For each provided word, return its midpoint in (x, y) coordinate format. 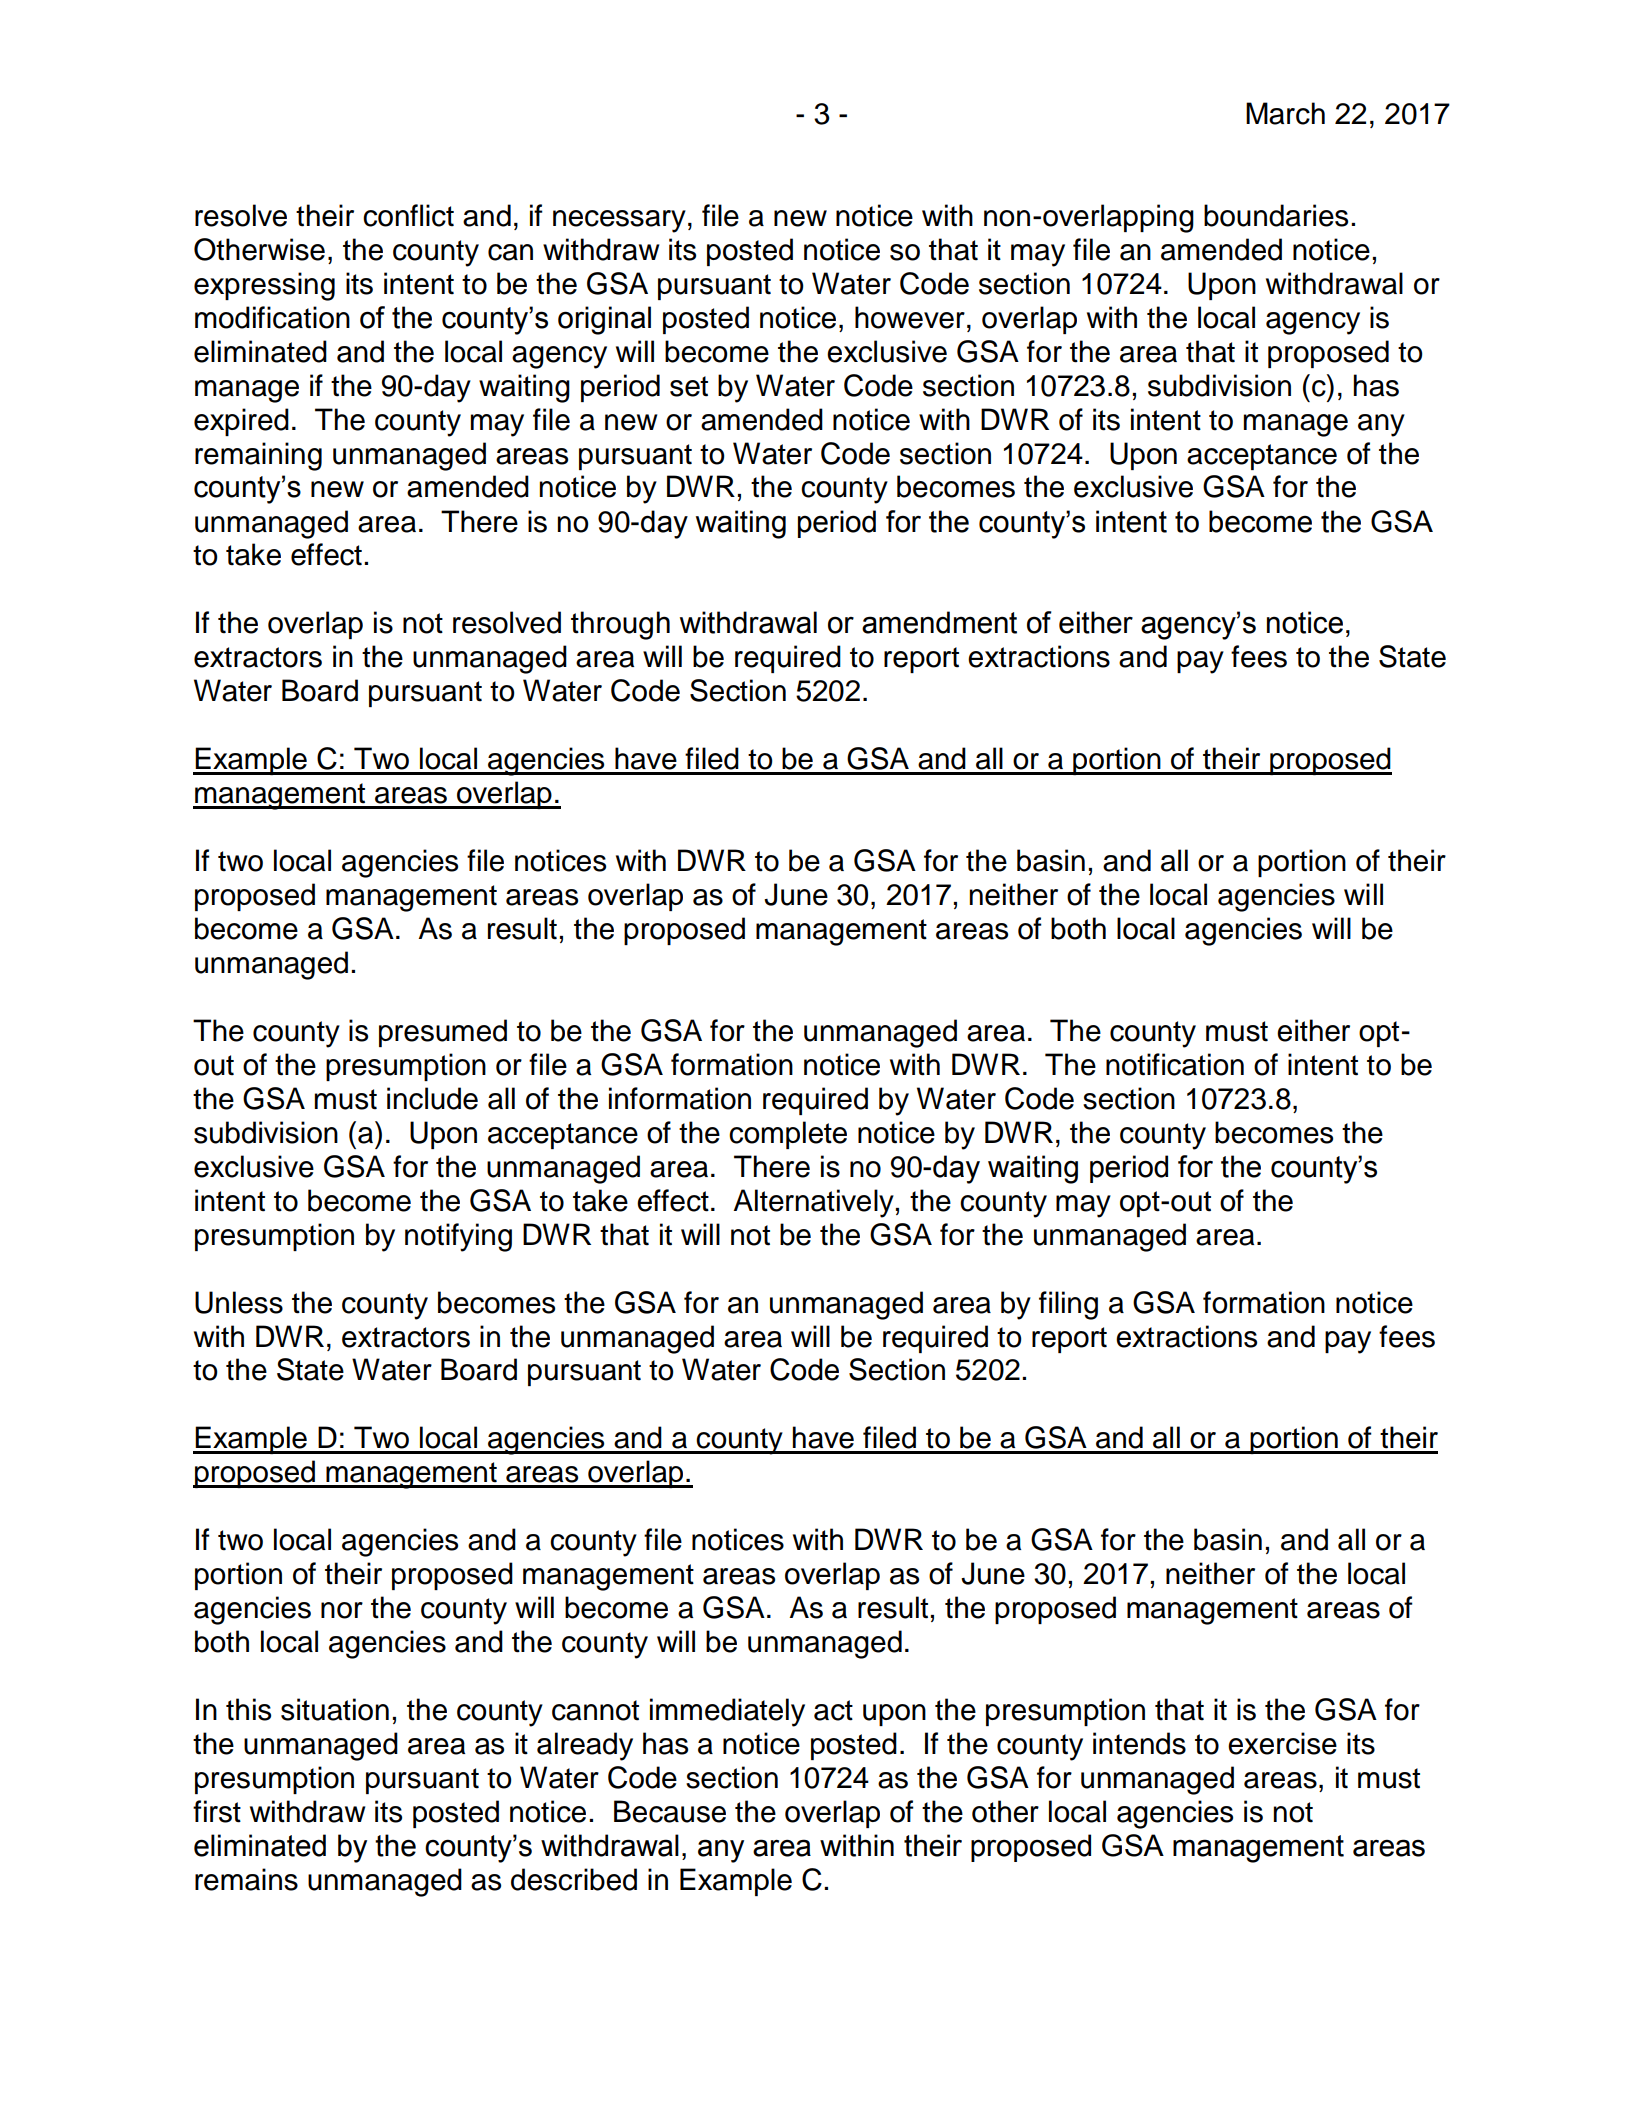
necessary (619, 221)
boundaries (1276, 215)
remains (246, 1879)
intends (1139, 1743)
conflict (408, 215)
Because (670, 1811)
